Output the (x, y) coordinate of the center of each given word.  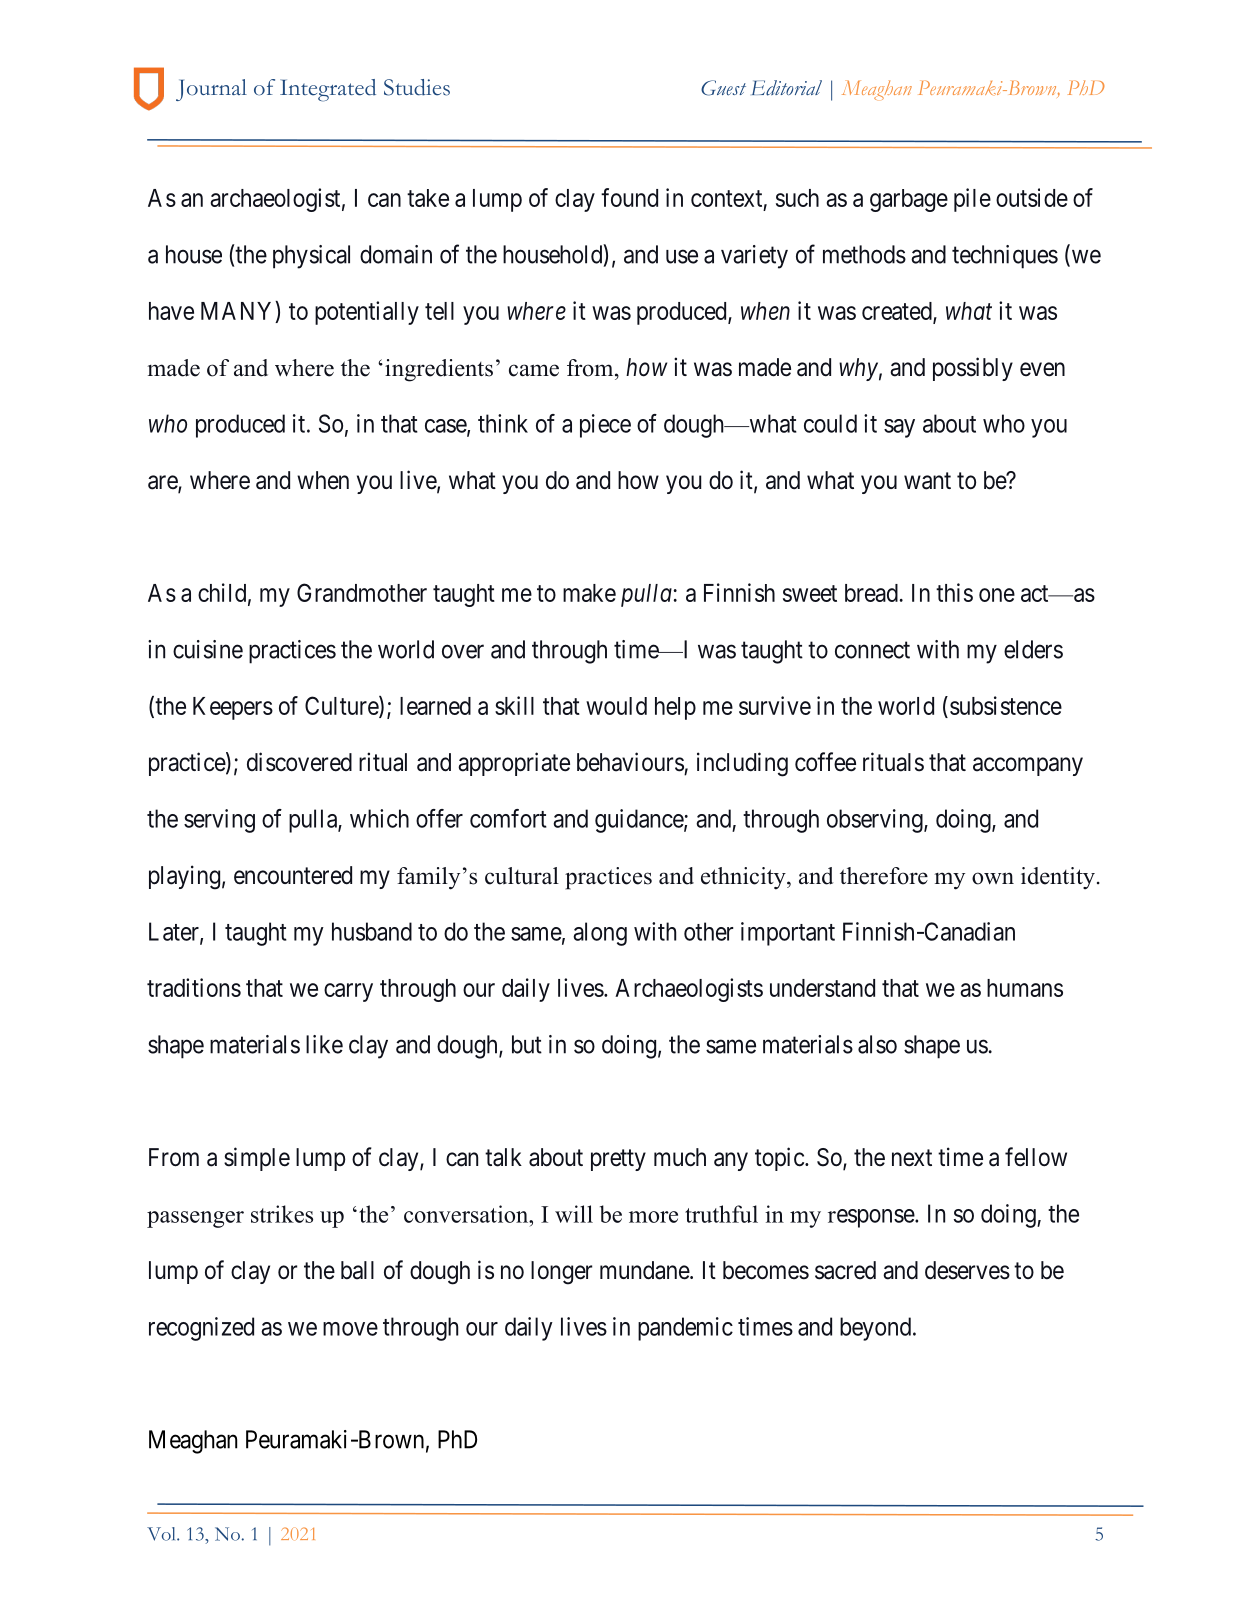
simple (257, 1159)
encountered (293, 875)
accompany (1028, 766)
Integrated (328, 90)
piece (605, 426)
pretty (618, 1160)
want (927, 481)
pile (972, 200)
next (912, 1158)
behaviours (630, 762)
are (163, 483)
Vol (162, 1534)
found (629, 197)
